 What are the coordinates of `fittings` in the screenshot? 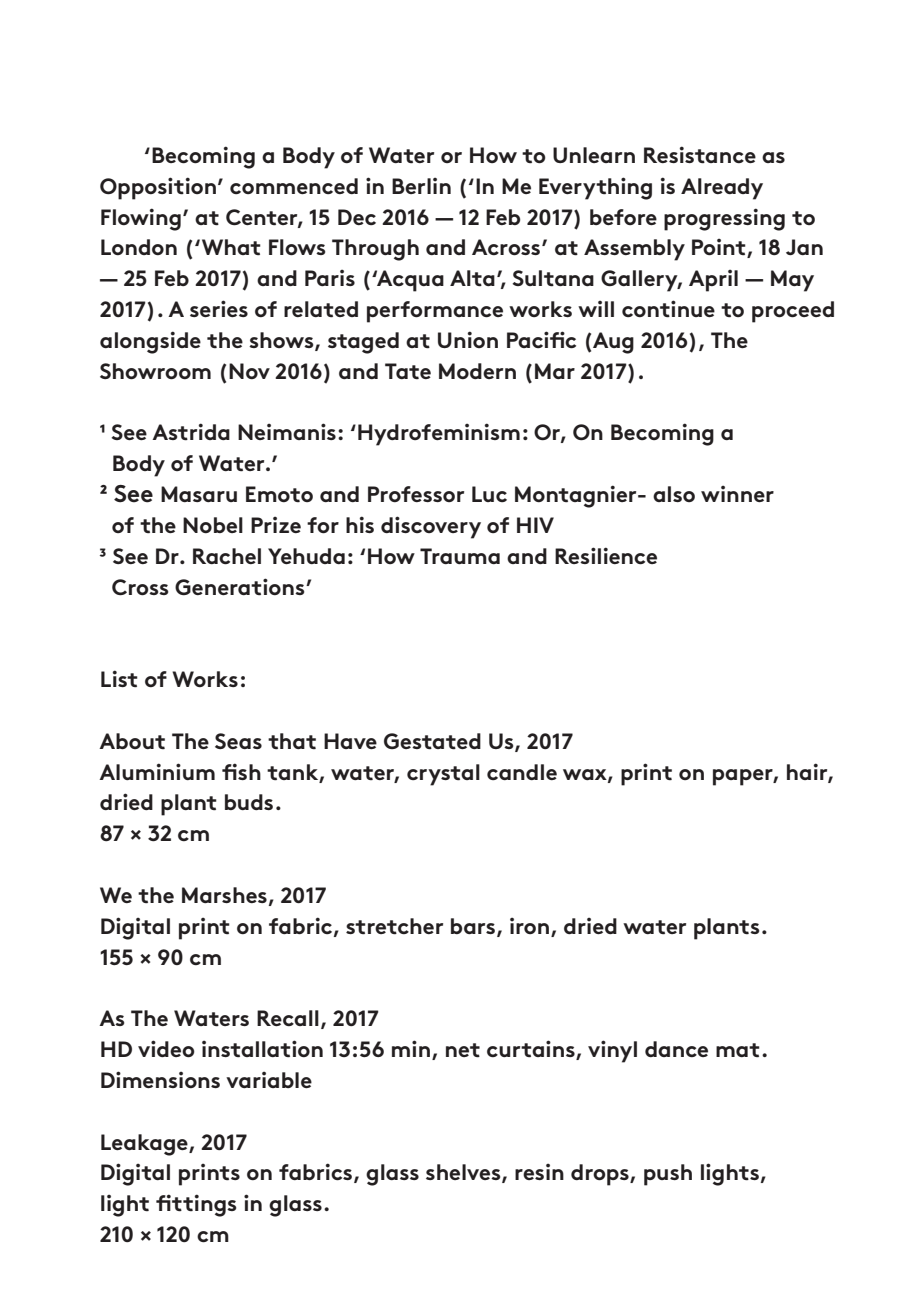 It's located at (196, 1205).
